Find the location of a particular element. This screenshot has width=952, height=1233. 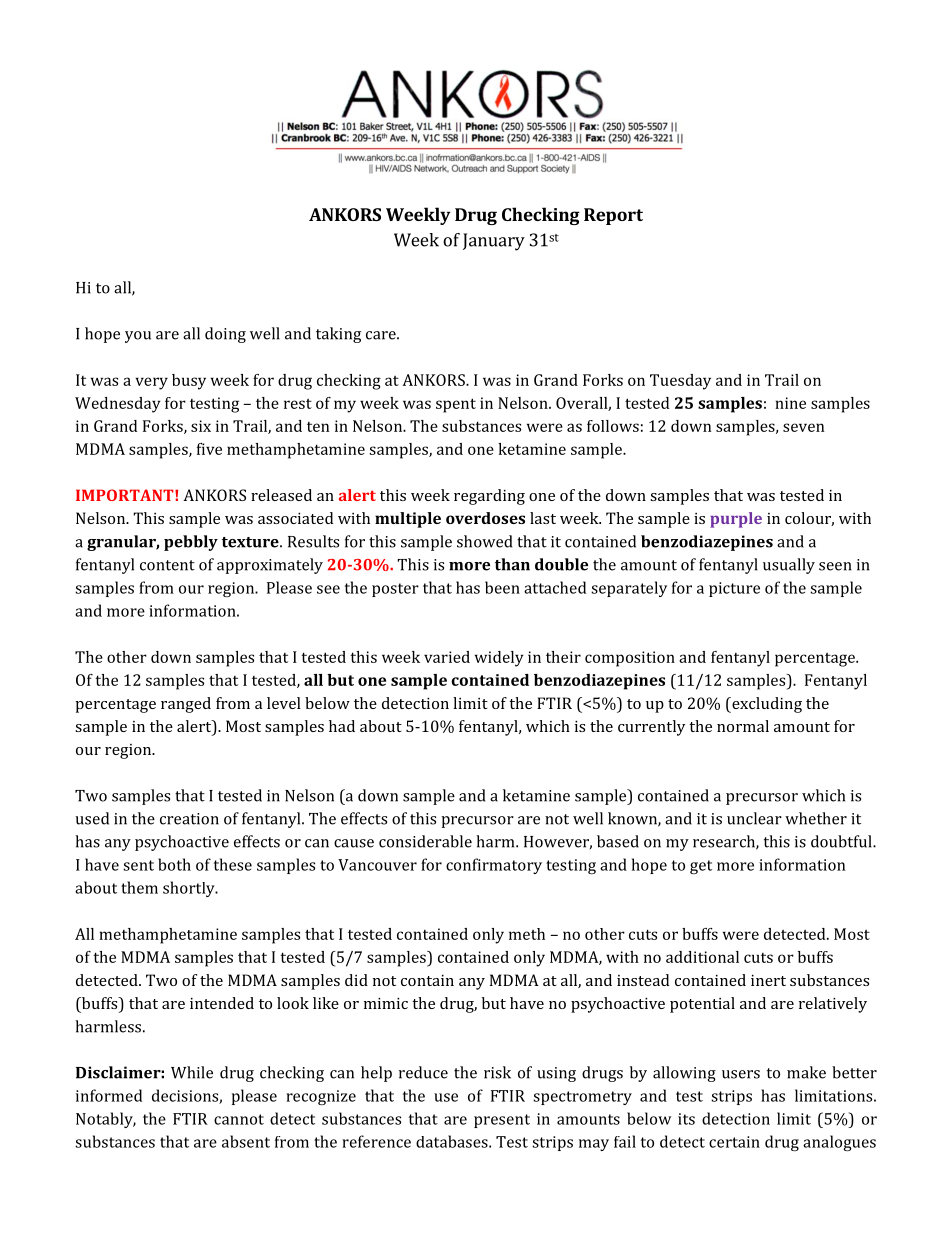

showed is located at coordinates (484, 541).
